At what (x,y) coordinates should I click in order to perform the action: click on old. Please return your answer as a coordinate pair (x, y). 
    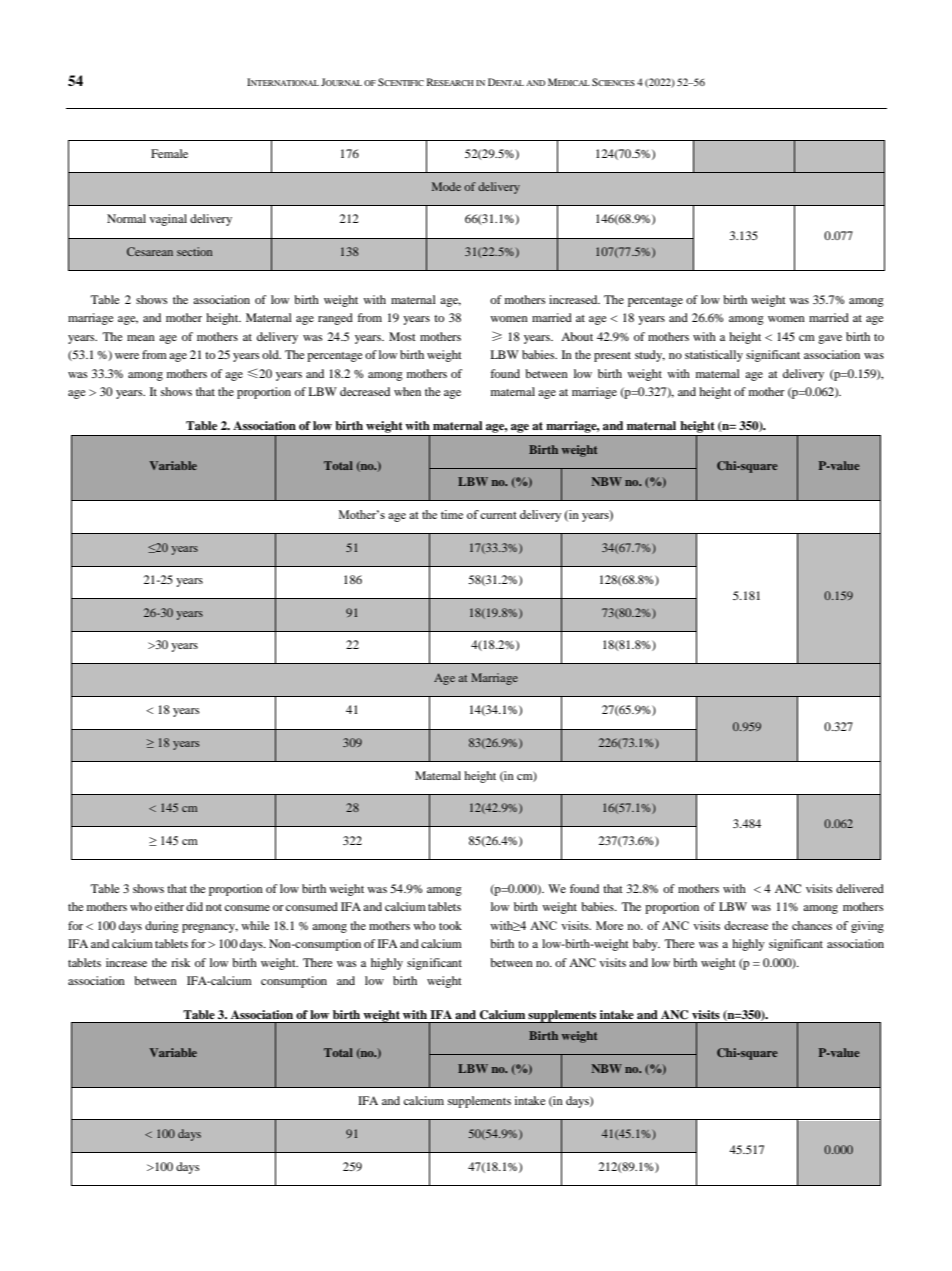
    Looking at the image, I should click on (271, 354).
